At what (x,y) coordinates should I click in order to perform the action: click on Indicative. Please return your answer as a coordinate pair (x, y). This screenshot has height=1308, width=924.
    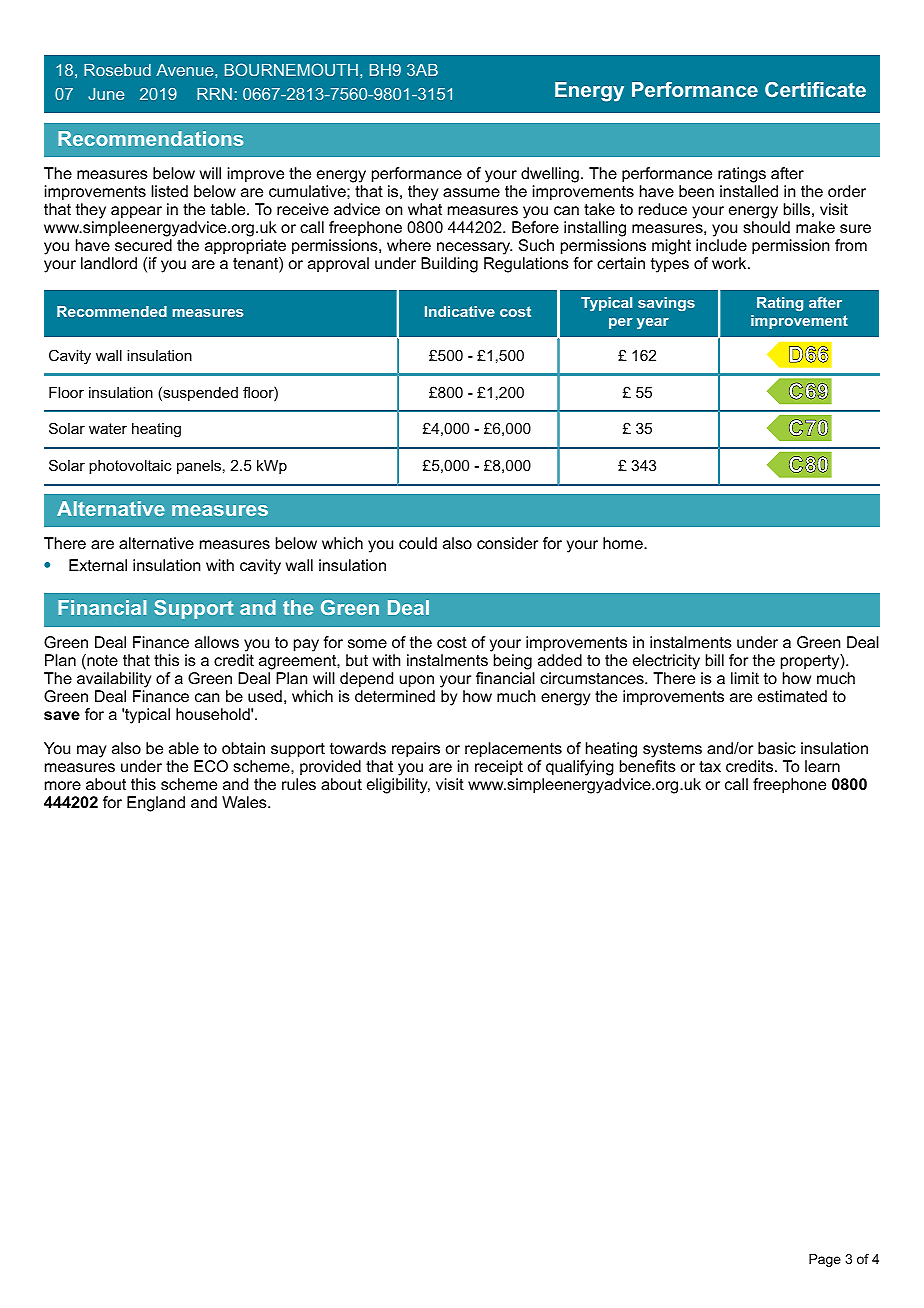
    Looking at the image, I should click on (460, 311).
